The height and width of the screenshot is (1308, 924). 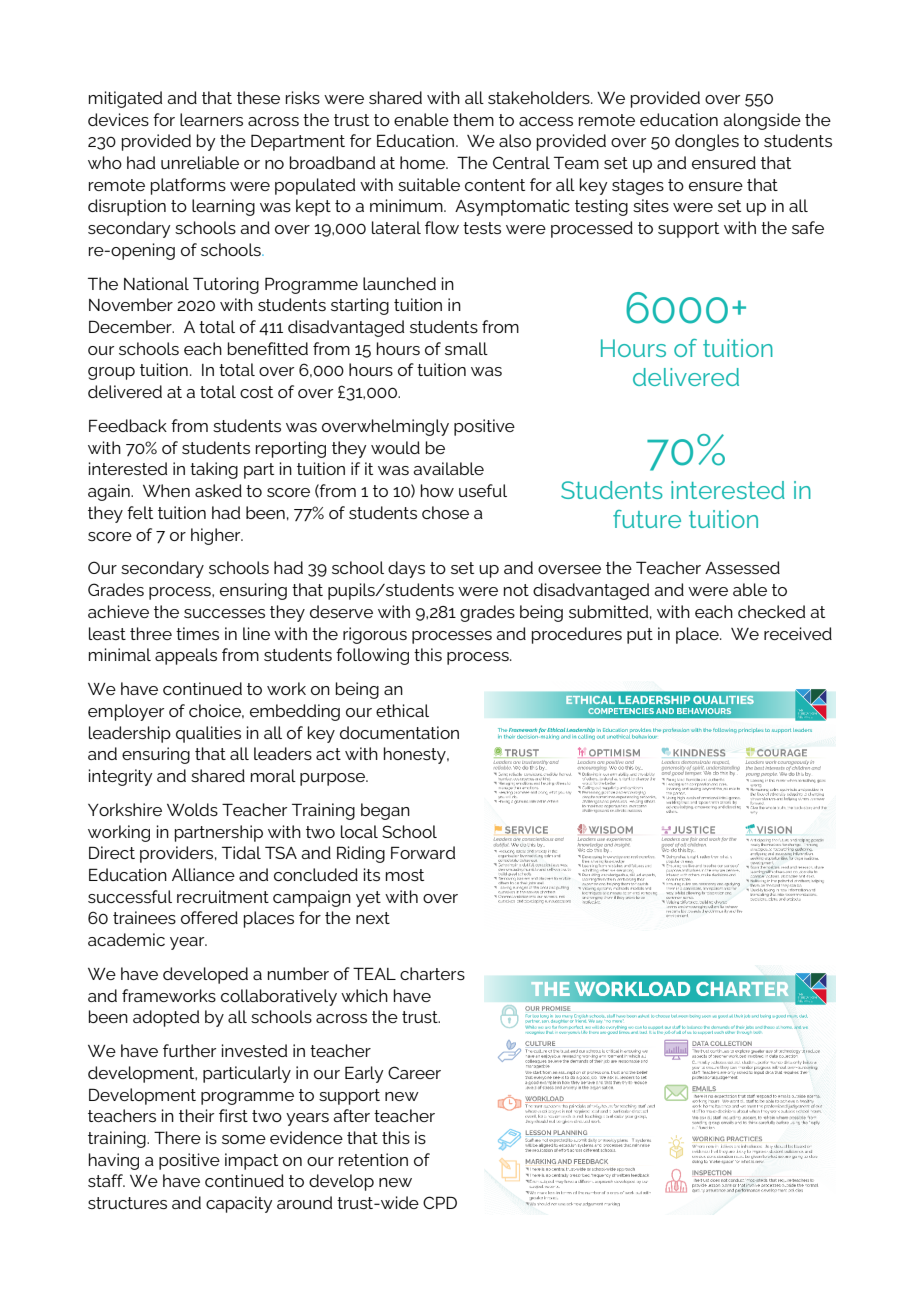 What do you see at coordinates (177, 1137) in the screenshot?
I see `There` at bounding box center [177, 1137].
